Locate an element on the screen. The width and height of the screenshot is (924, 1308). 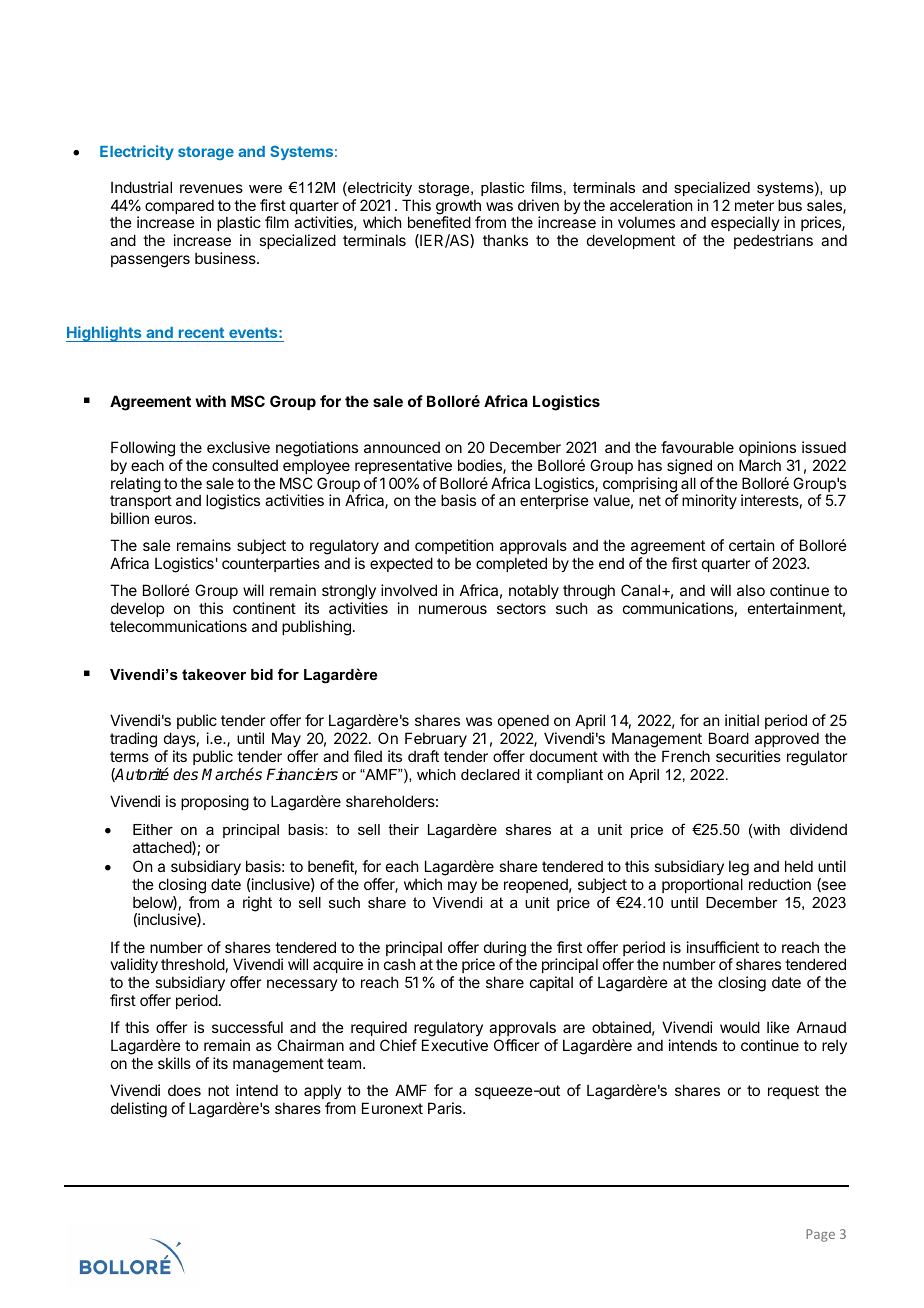
leg is located at coordinates (739, 868).
